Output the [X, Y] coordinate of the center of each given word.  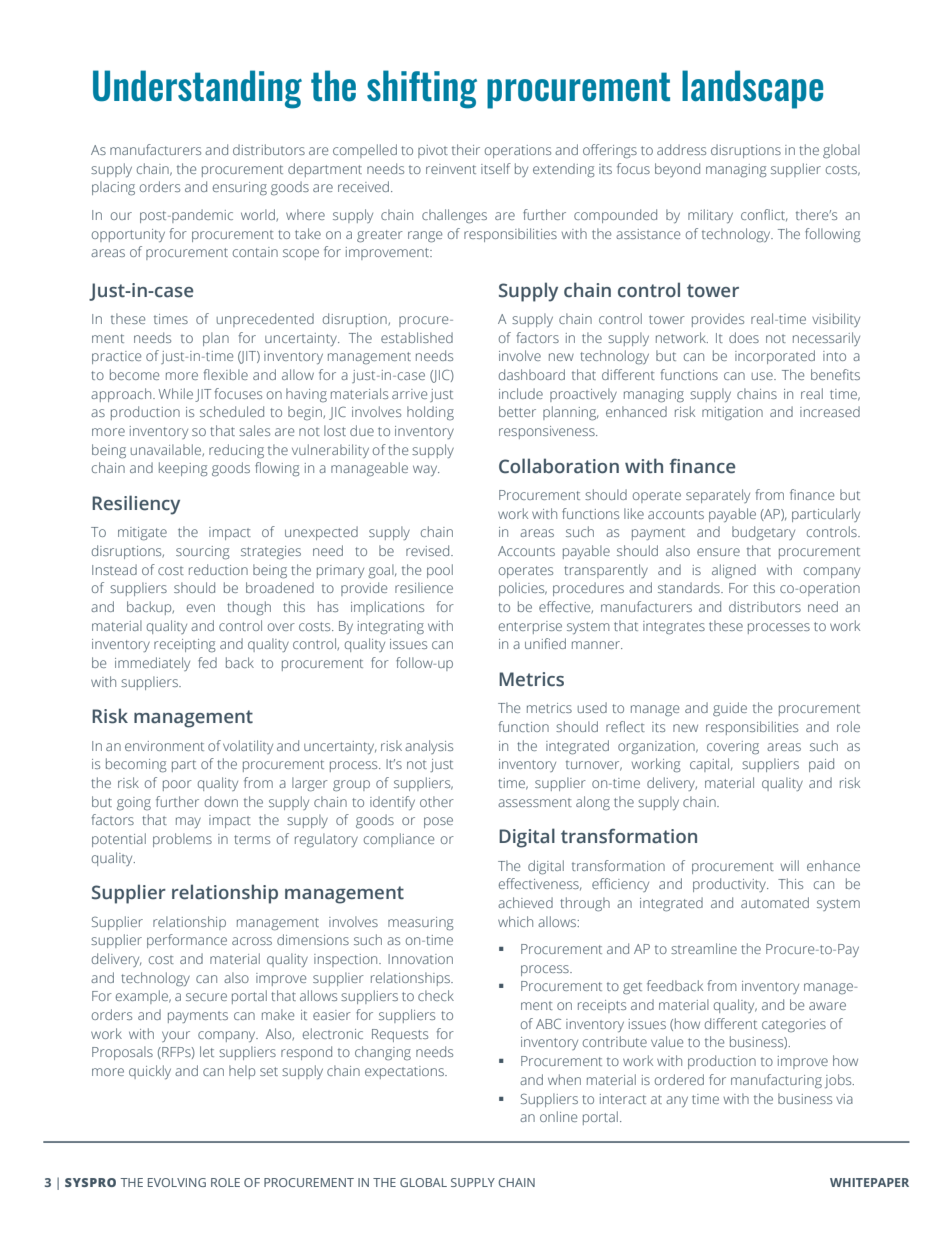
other [437, 801]
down [221, 801]
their [466, 149]
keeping [183, 469]
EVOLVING [177, 1182]
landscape [752, 89]
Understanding [197, 89]
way [426, 470]
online [558, 1116]
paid [821, 765]
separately [718, 496]
